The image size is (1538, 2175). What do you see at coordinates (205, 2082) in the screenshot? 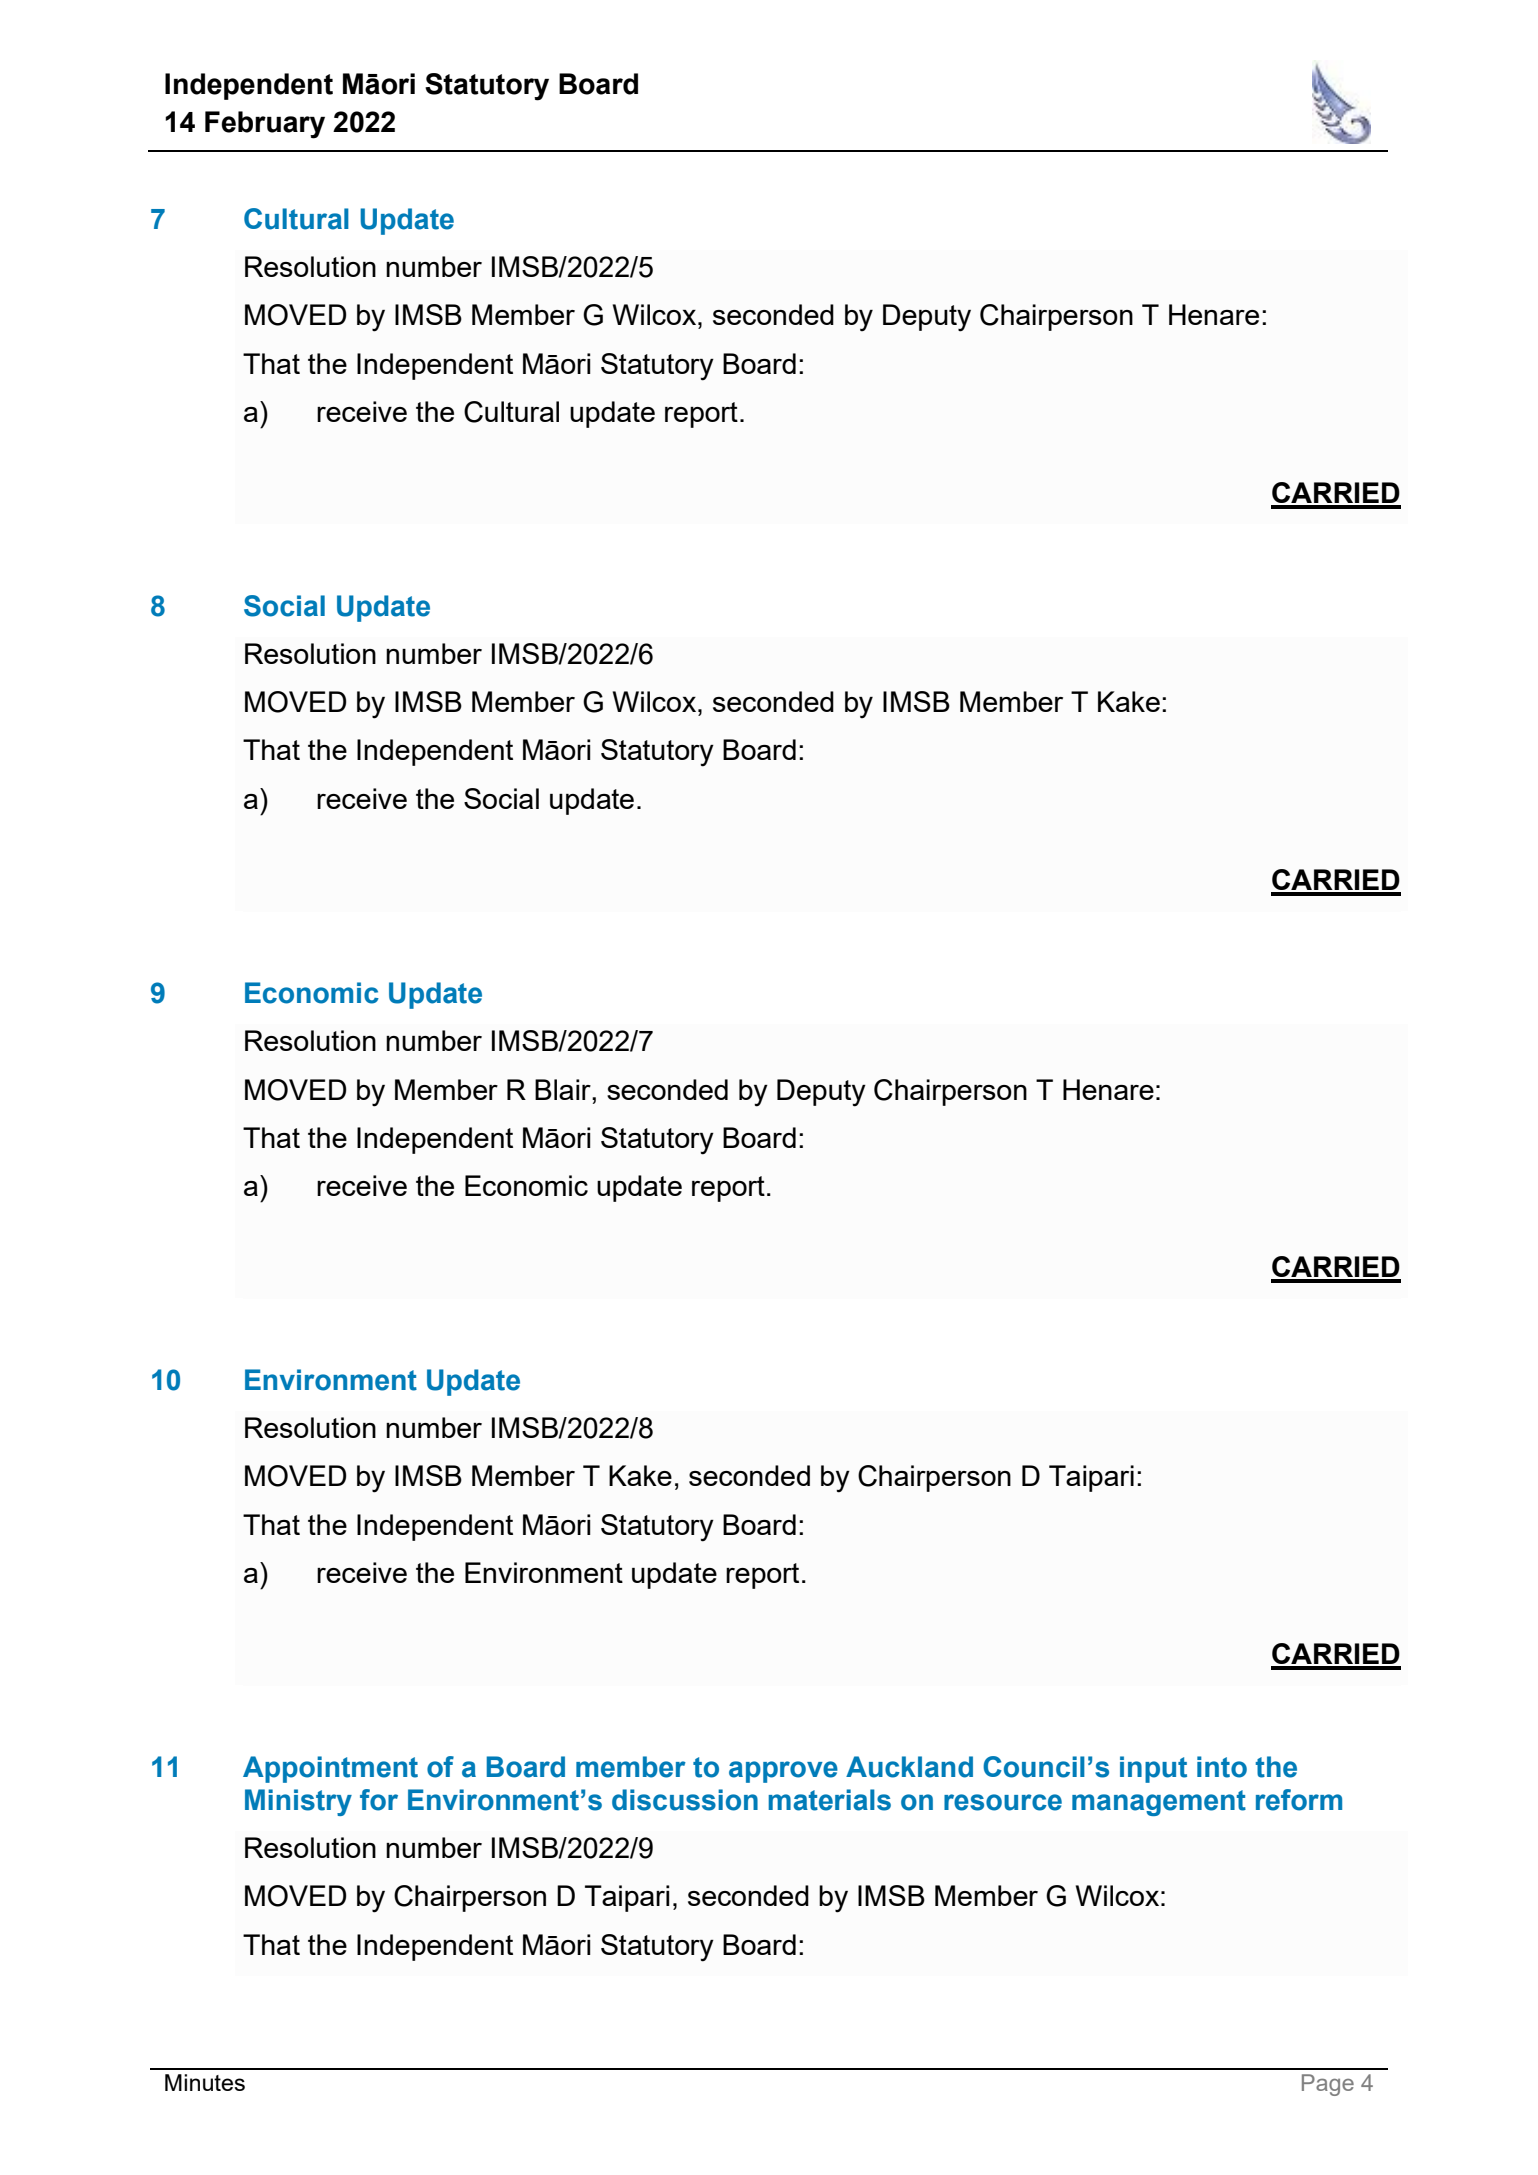
I see `Minutes` at bounding box center [205, 2082].
